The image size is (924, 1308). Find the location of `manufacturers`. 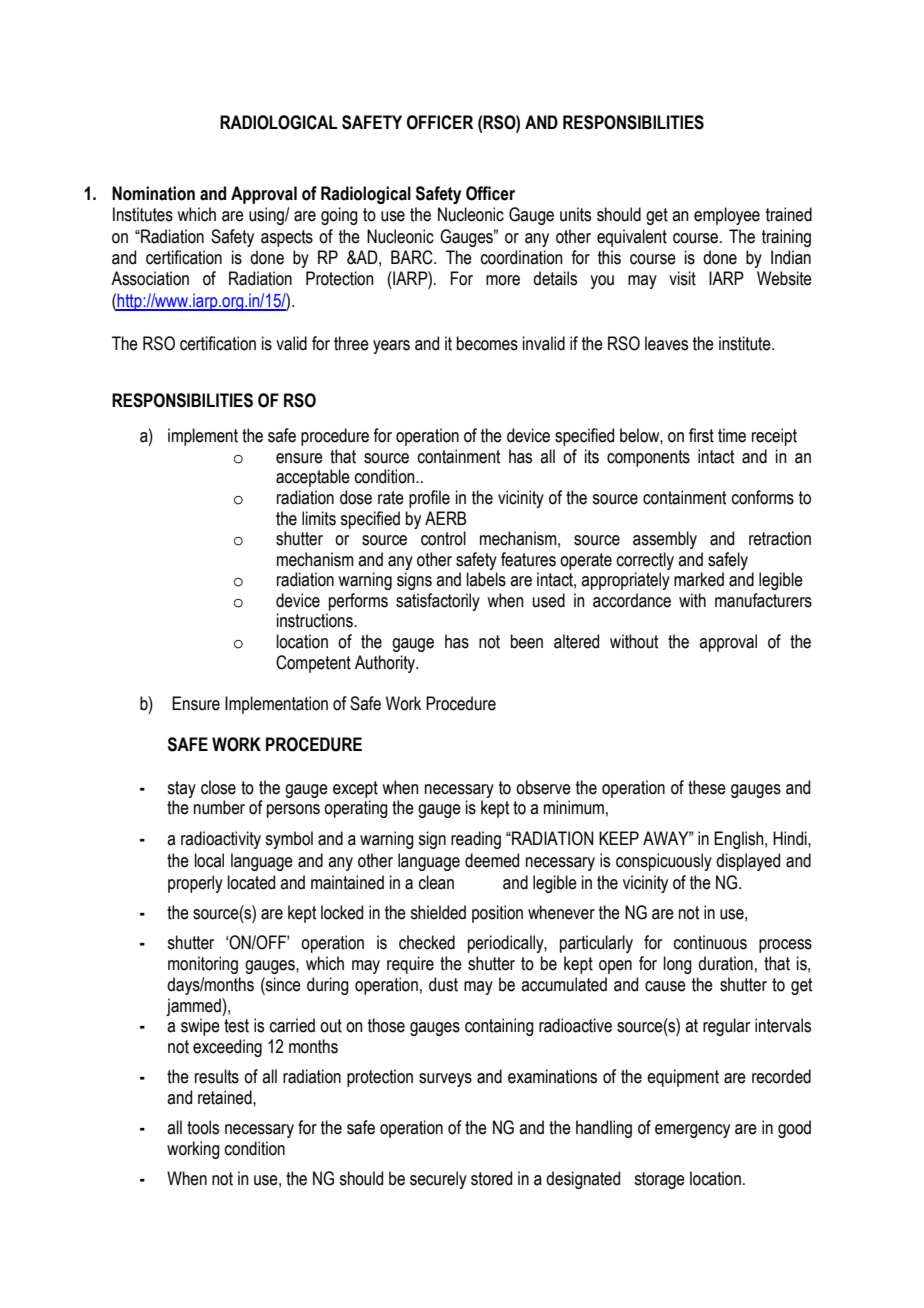

manufacturers is located at coordinates (763, 600).
